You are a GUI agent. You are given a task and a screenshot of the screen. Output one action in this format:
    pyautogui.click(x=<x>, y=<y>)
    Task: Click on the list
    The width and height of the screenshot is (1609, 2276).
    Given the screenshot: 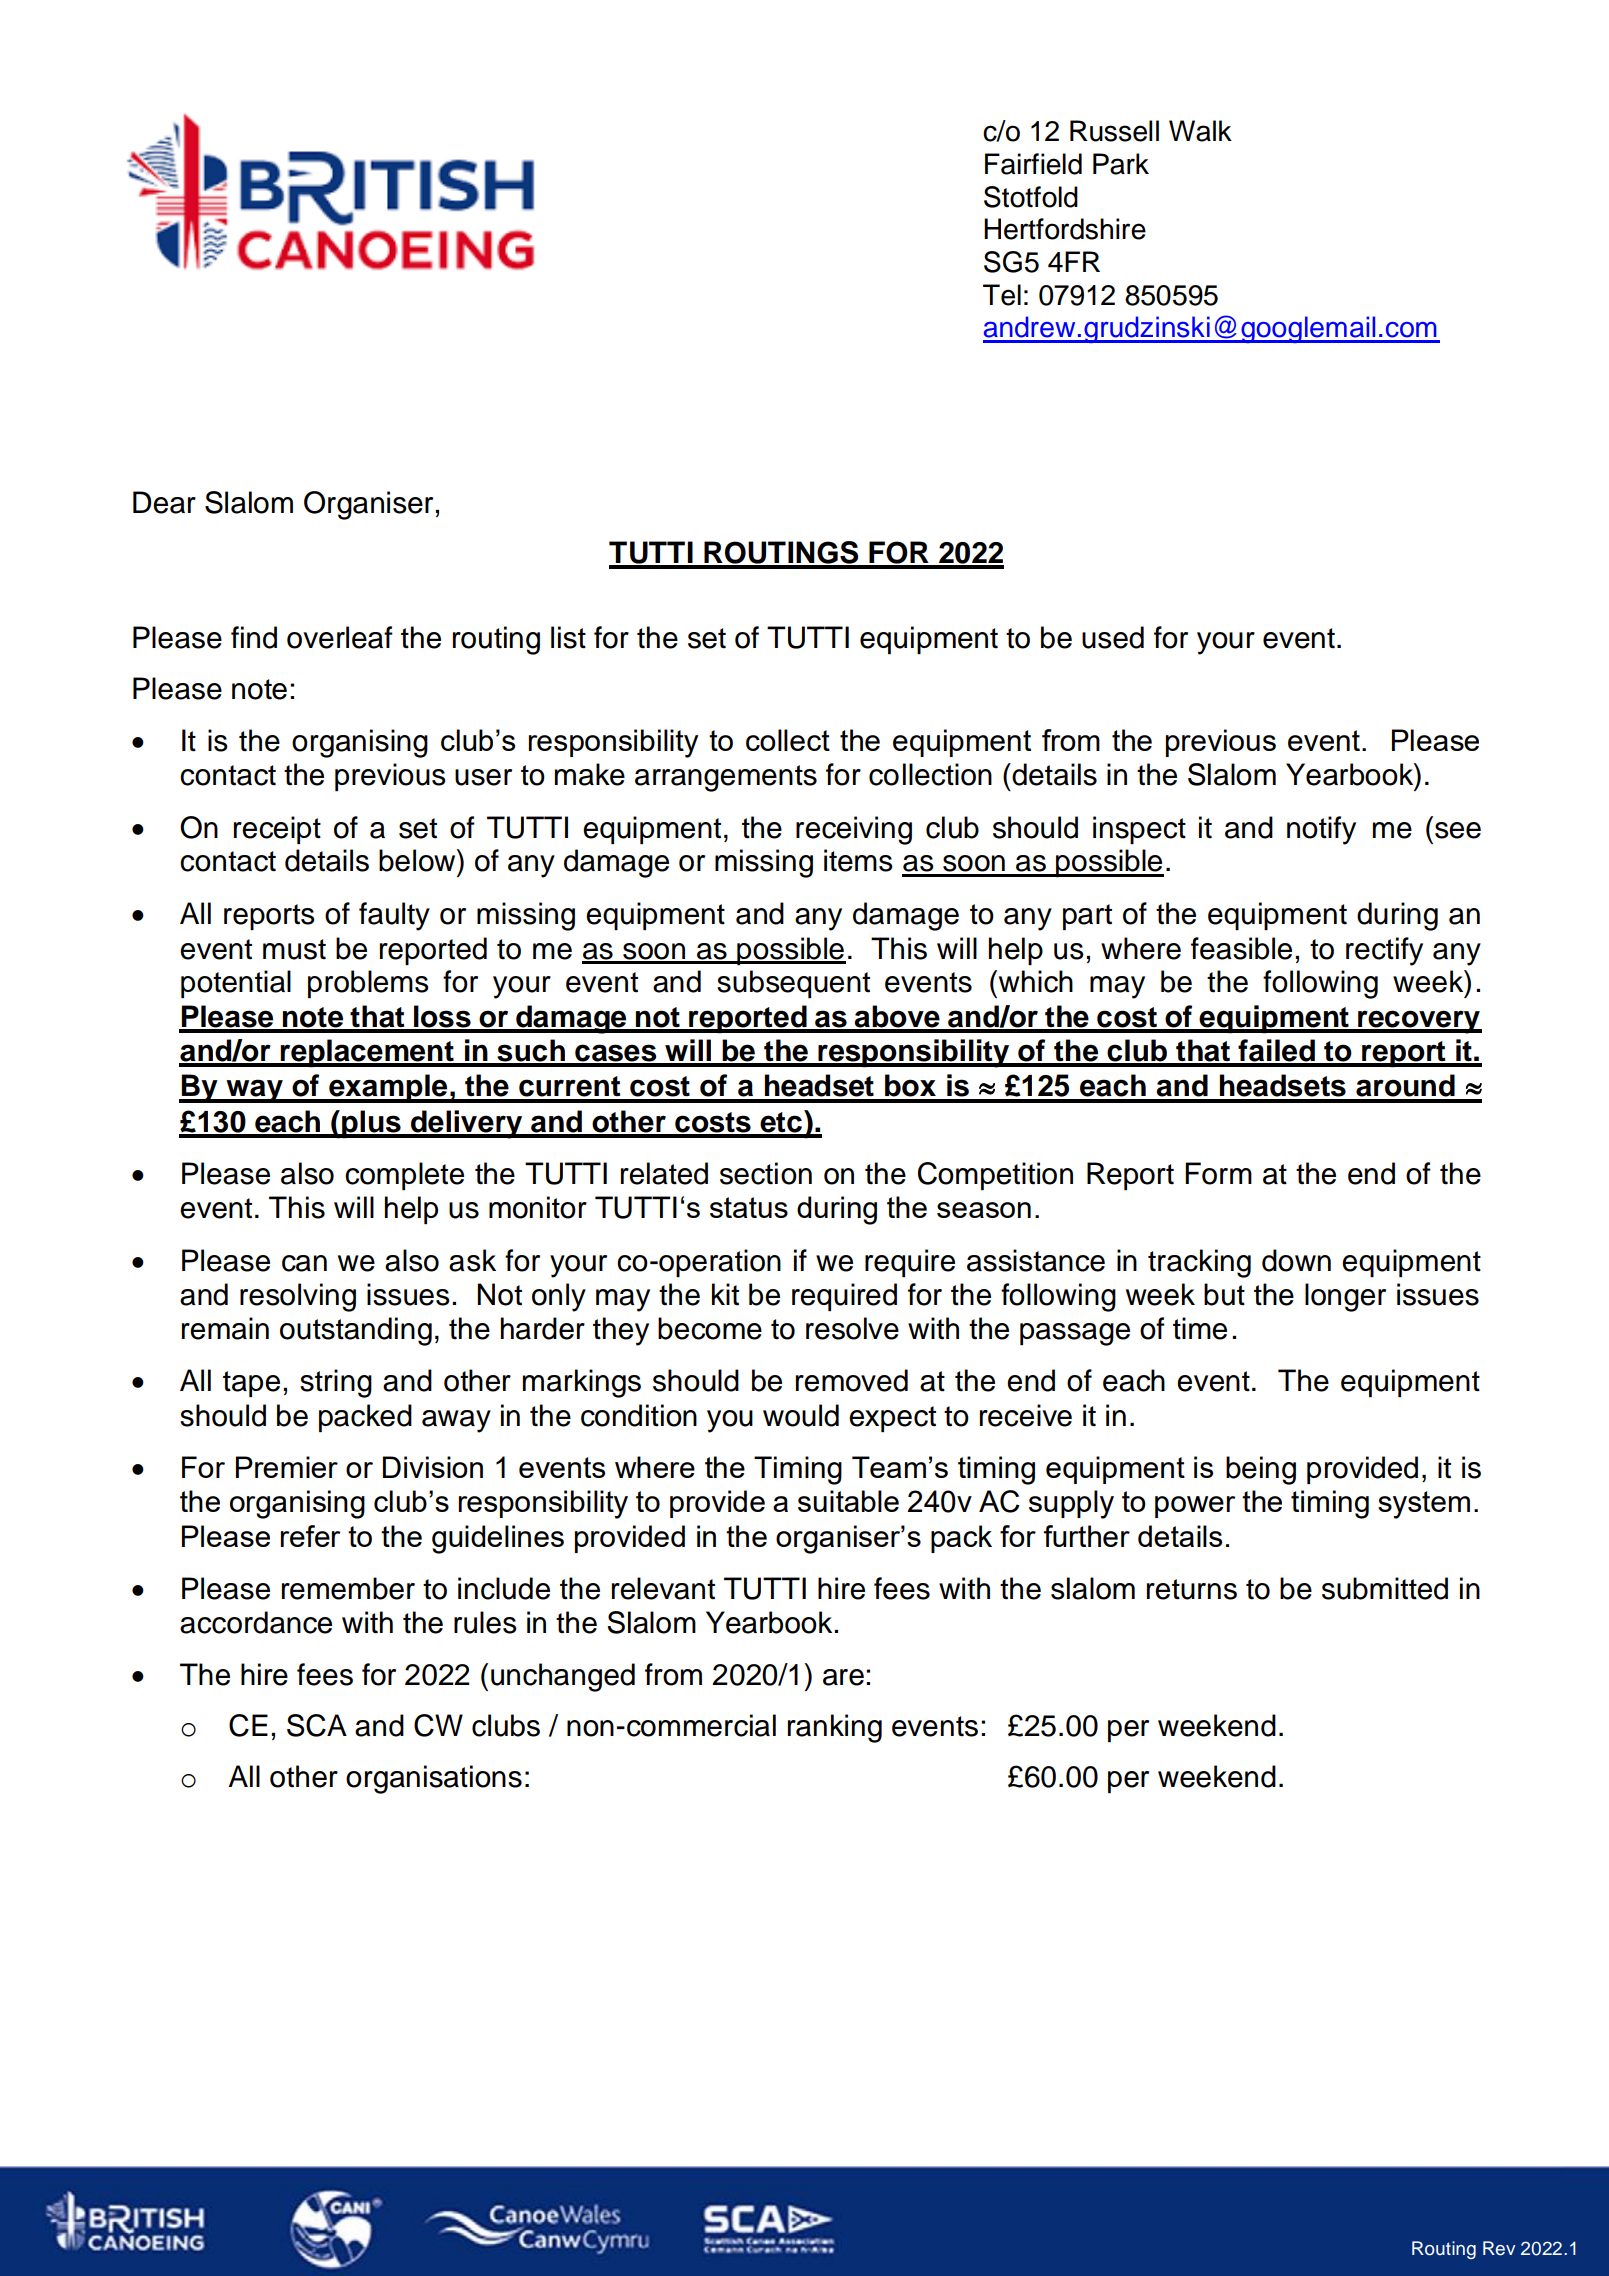 What is the action you would take?
    pyautogui.click(x=568, y=637)
